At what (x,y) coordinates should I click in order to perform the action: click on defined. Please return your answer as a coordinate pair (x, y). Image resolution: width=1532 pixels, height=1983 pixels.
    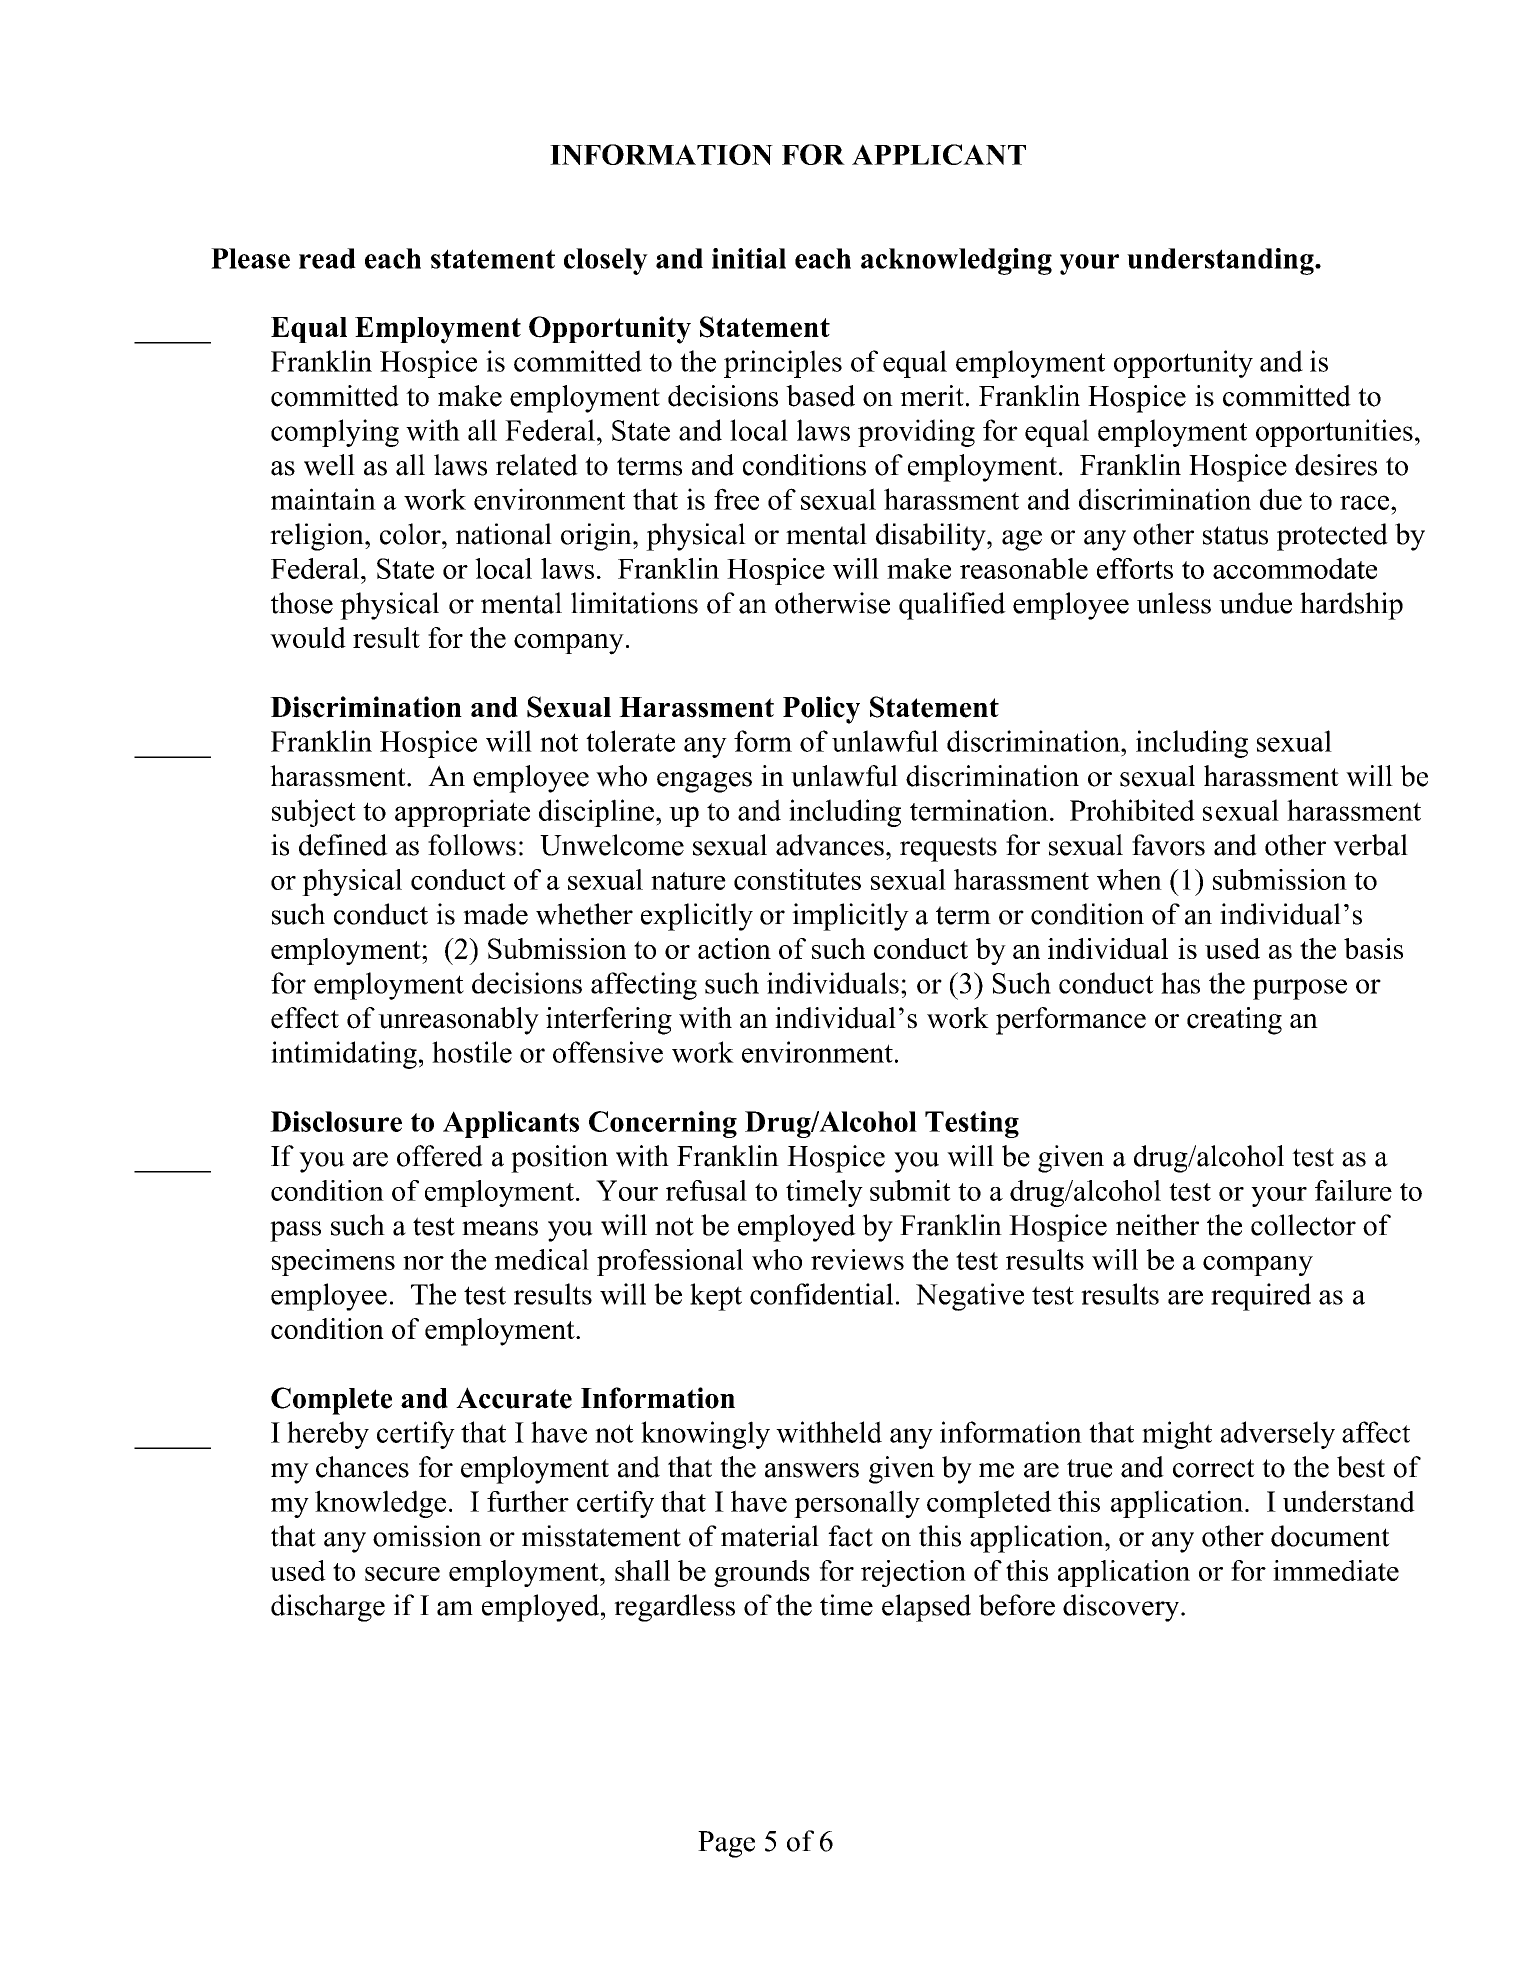
    Looking at the image, I should click on (343, 845).
